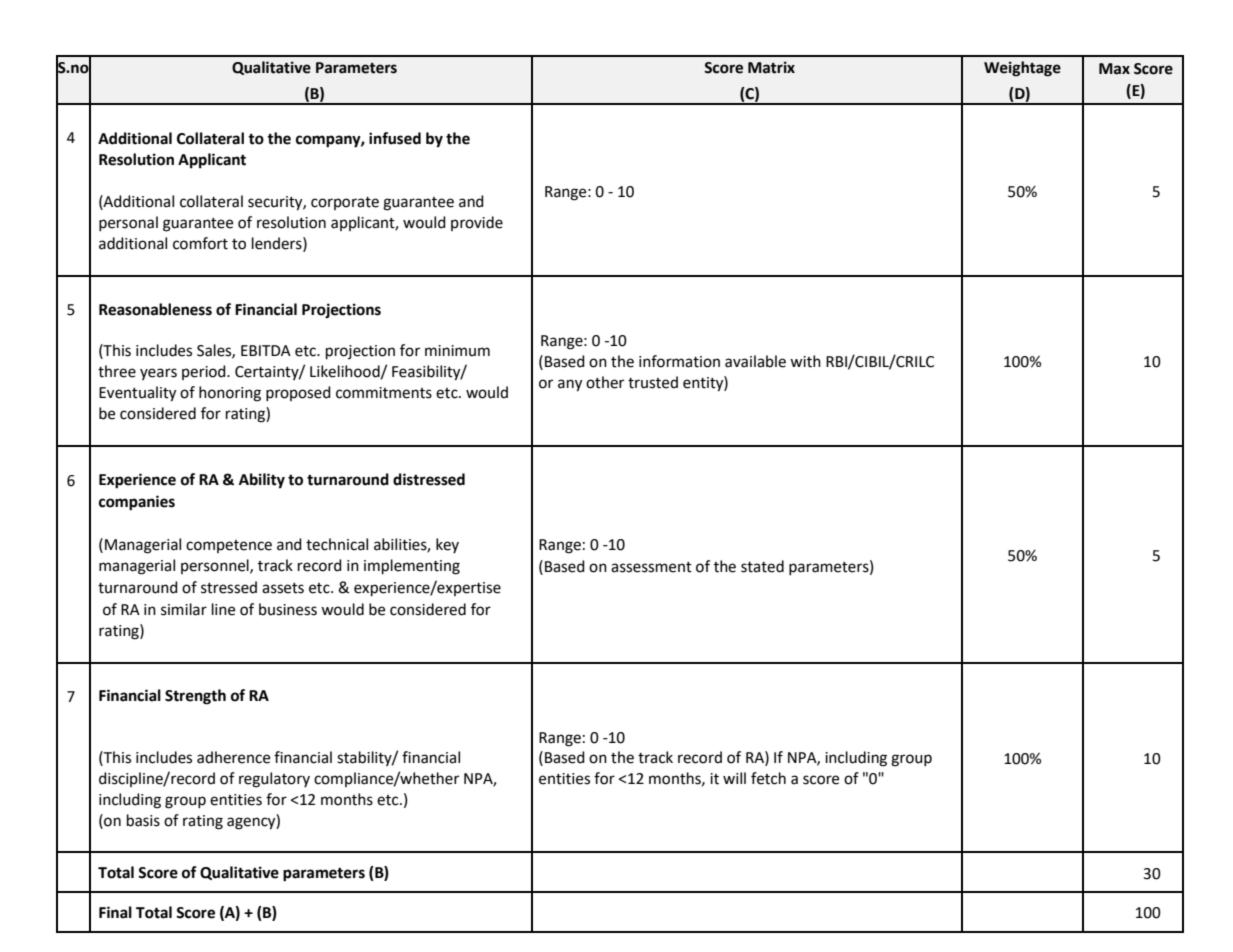  Describe the element at coordinates (768, 778) in the document. I see `fetch` at that location.
